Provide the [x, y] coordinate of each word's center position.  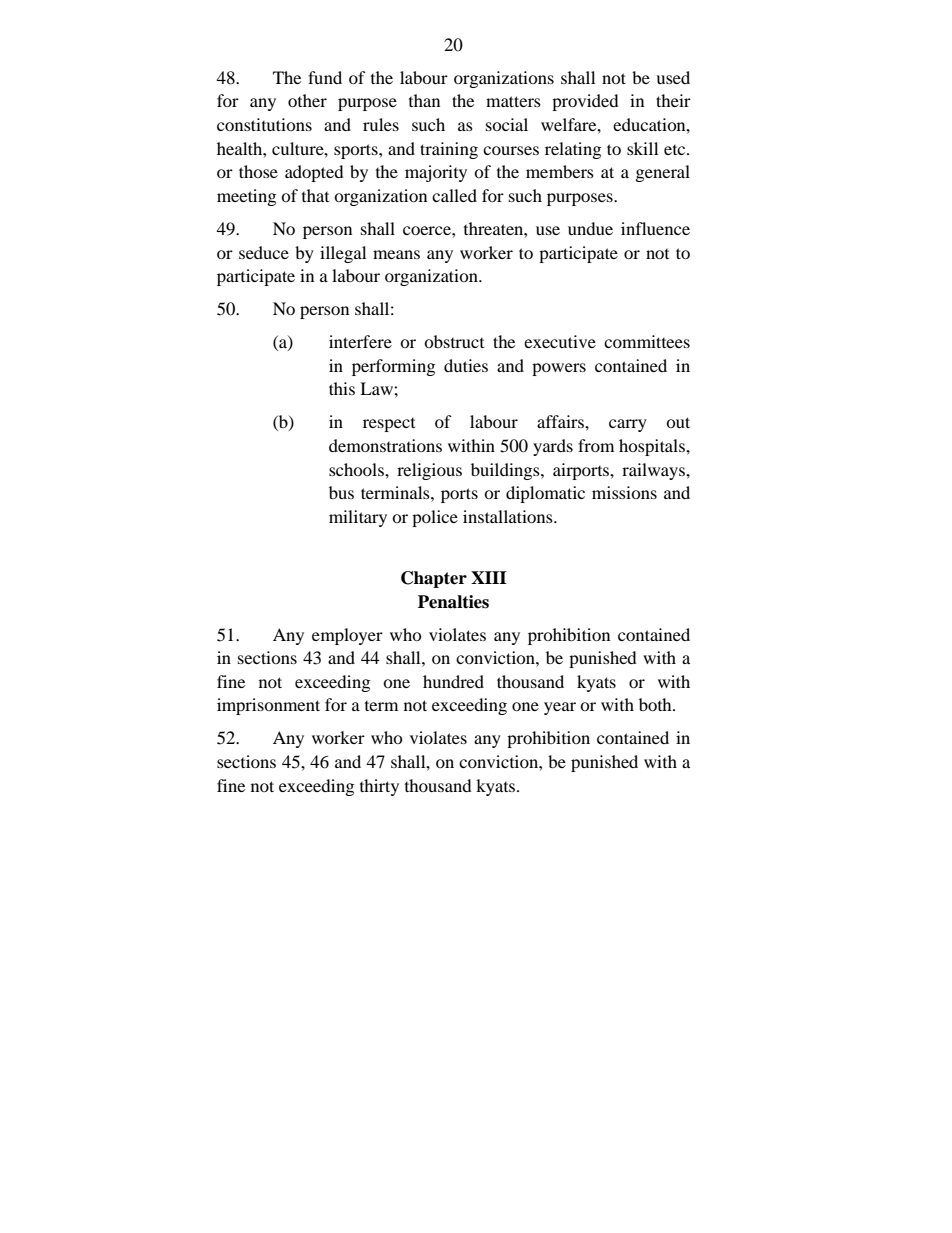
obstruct [454, 341]
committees [647, 341]
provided [585, 102]
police [435, 518]
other [307, 100]
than [424, 100]
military [358, 518]
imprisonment [268, 706]
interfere [360, 341]
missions [624, 492]
